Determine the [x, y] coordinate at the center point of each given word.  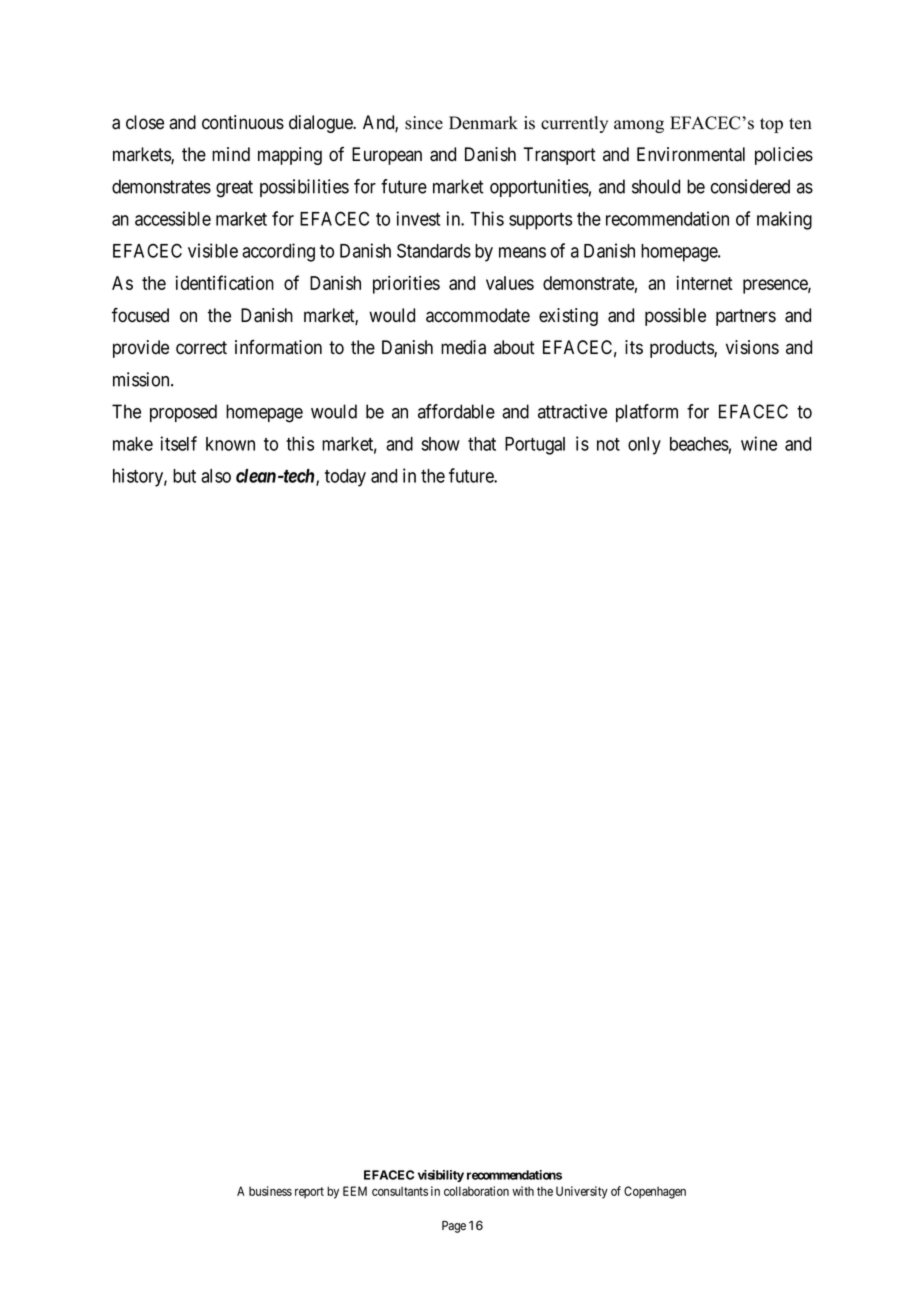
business [270, 1191]
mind [231, 154]
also [216, 476]
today [345, 478]
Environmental [691, 154]
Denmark [483, 123]
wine [759, 443]
